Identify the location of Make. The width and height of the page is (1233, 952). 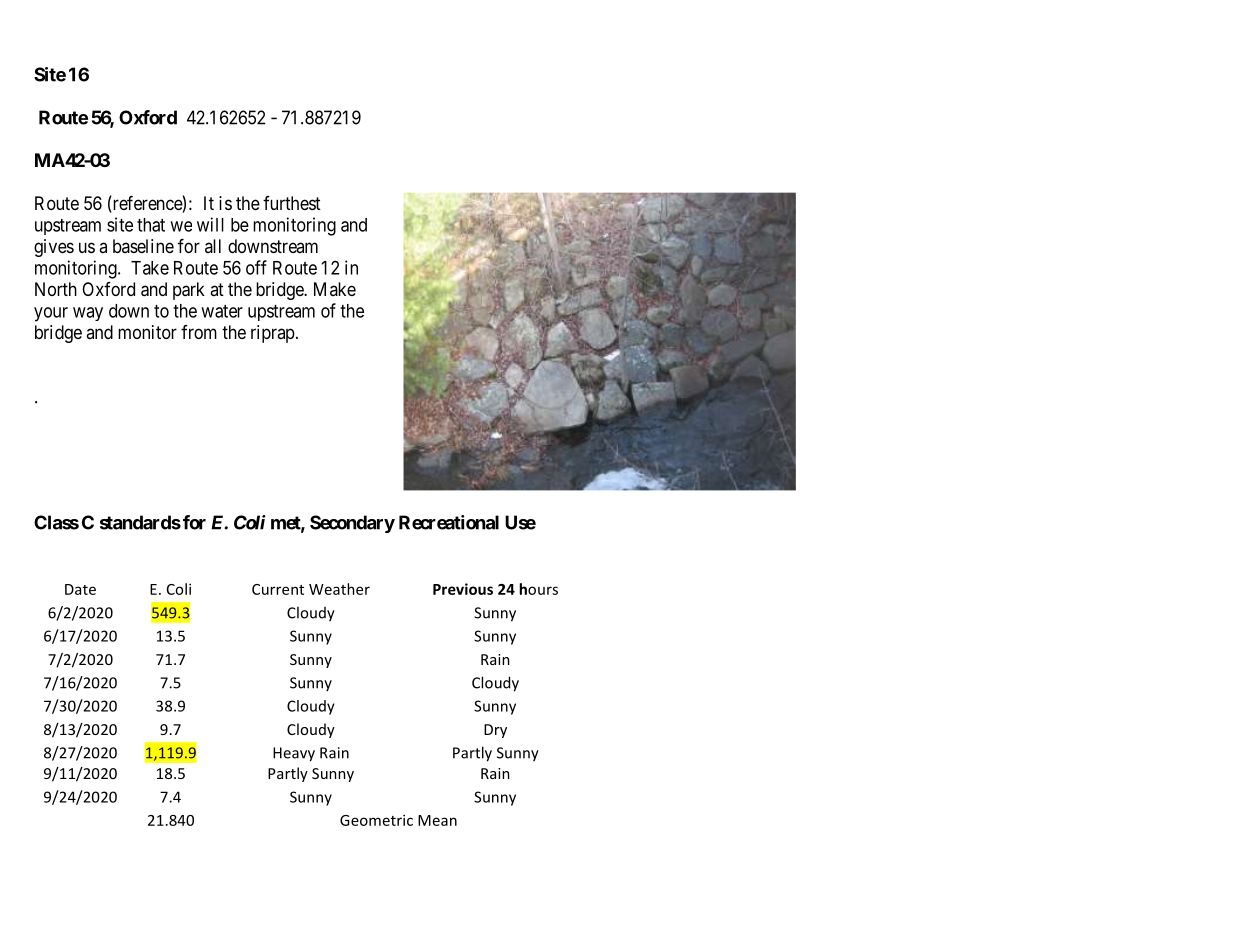
(335, 289).
